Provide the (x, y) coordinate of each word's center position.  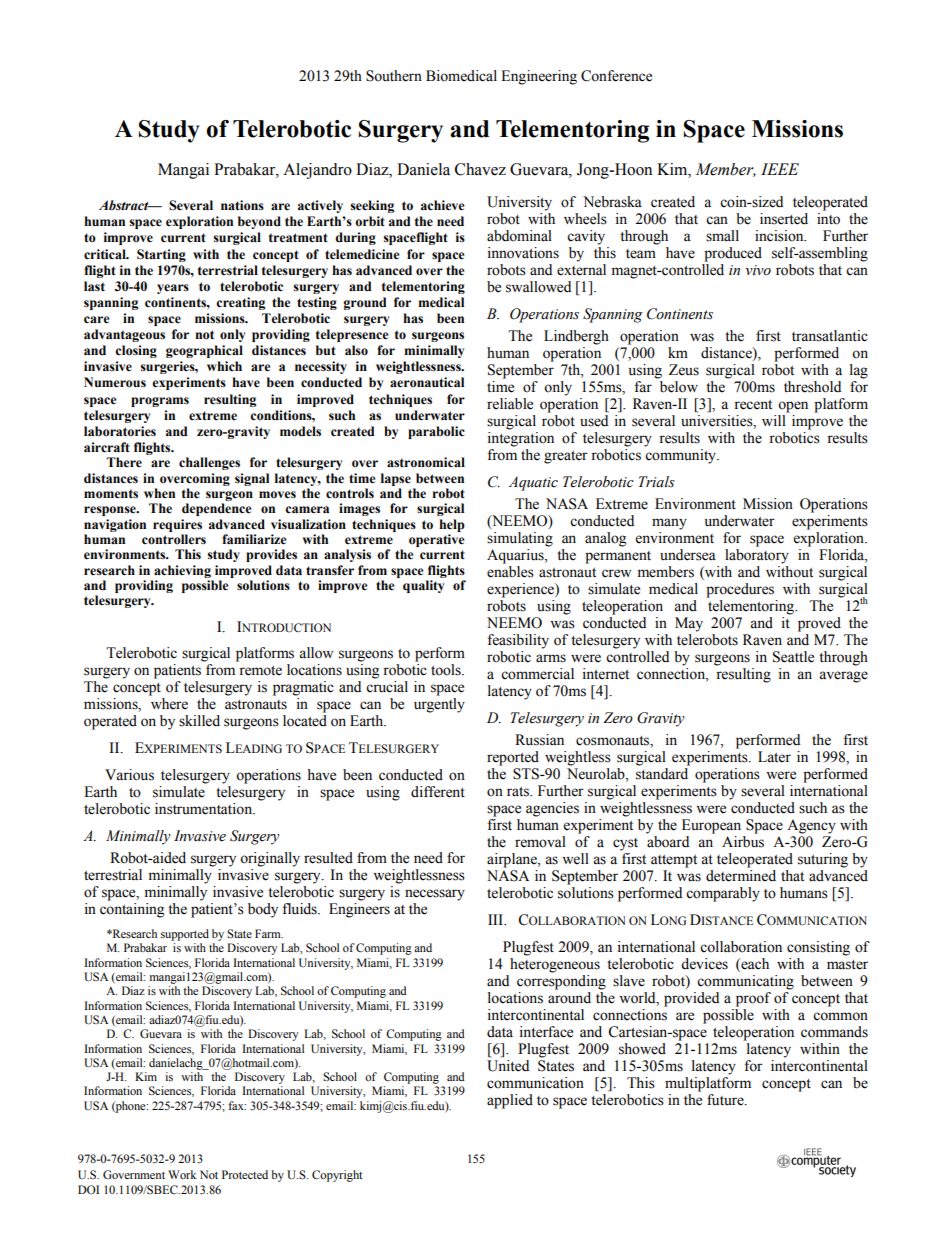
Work (182, 1174)
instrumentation (205, 809)
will (774, 420)
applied (510, 1101)
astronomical (426, 462)
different (438, 792)
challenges (209, 463)
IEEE (780, 169)
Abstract (125, 205)
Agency (811, 826)
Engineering (539, 77)
